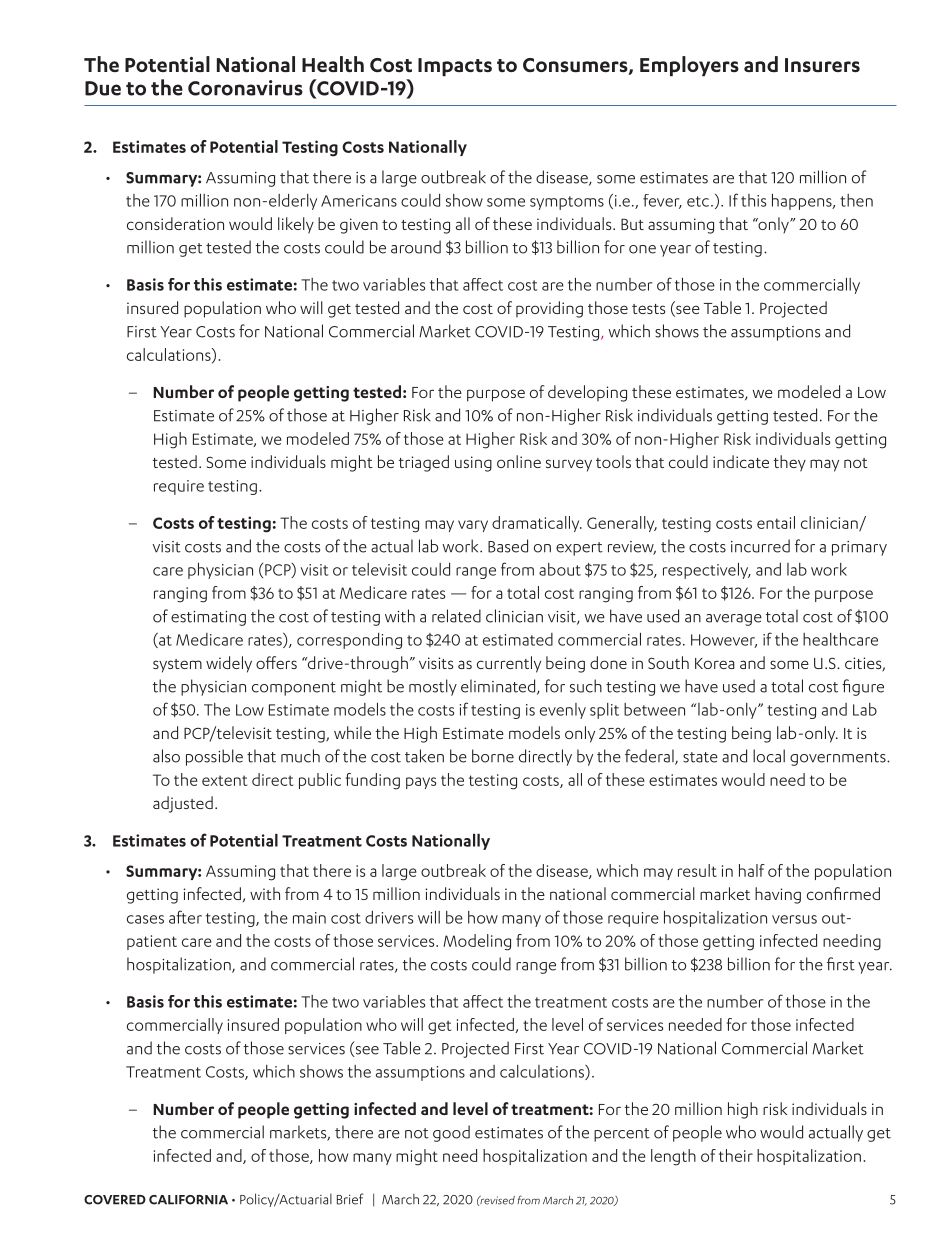  Describe the element at coordinates (769, 756) in the screenshot. I see `local` at that location.
